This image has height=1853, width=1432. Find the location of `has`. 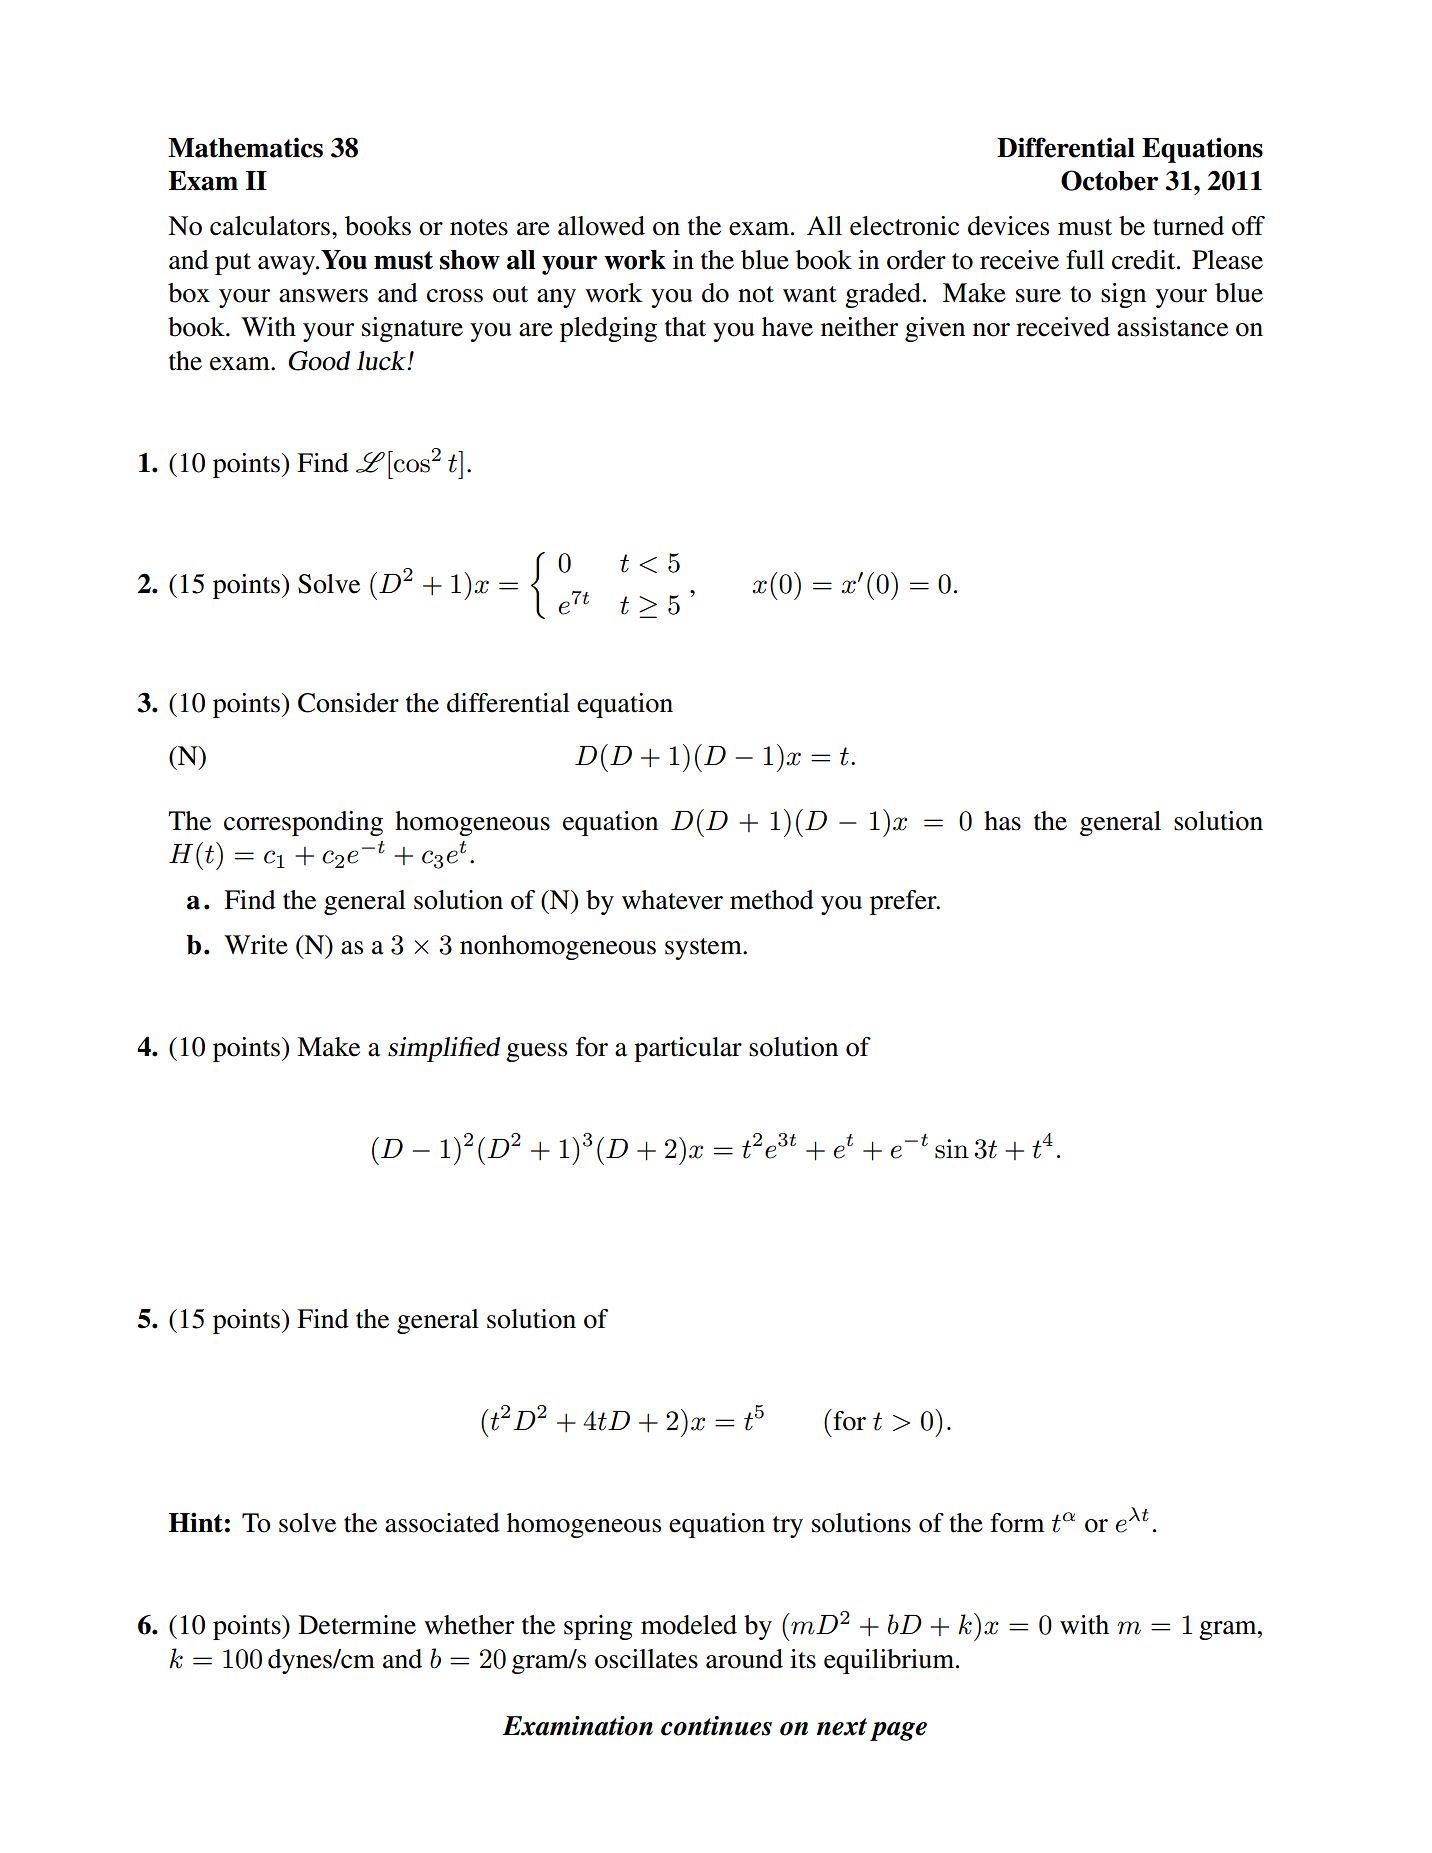

has is located at coordinates (1002, 821).
